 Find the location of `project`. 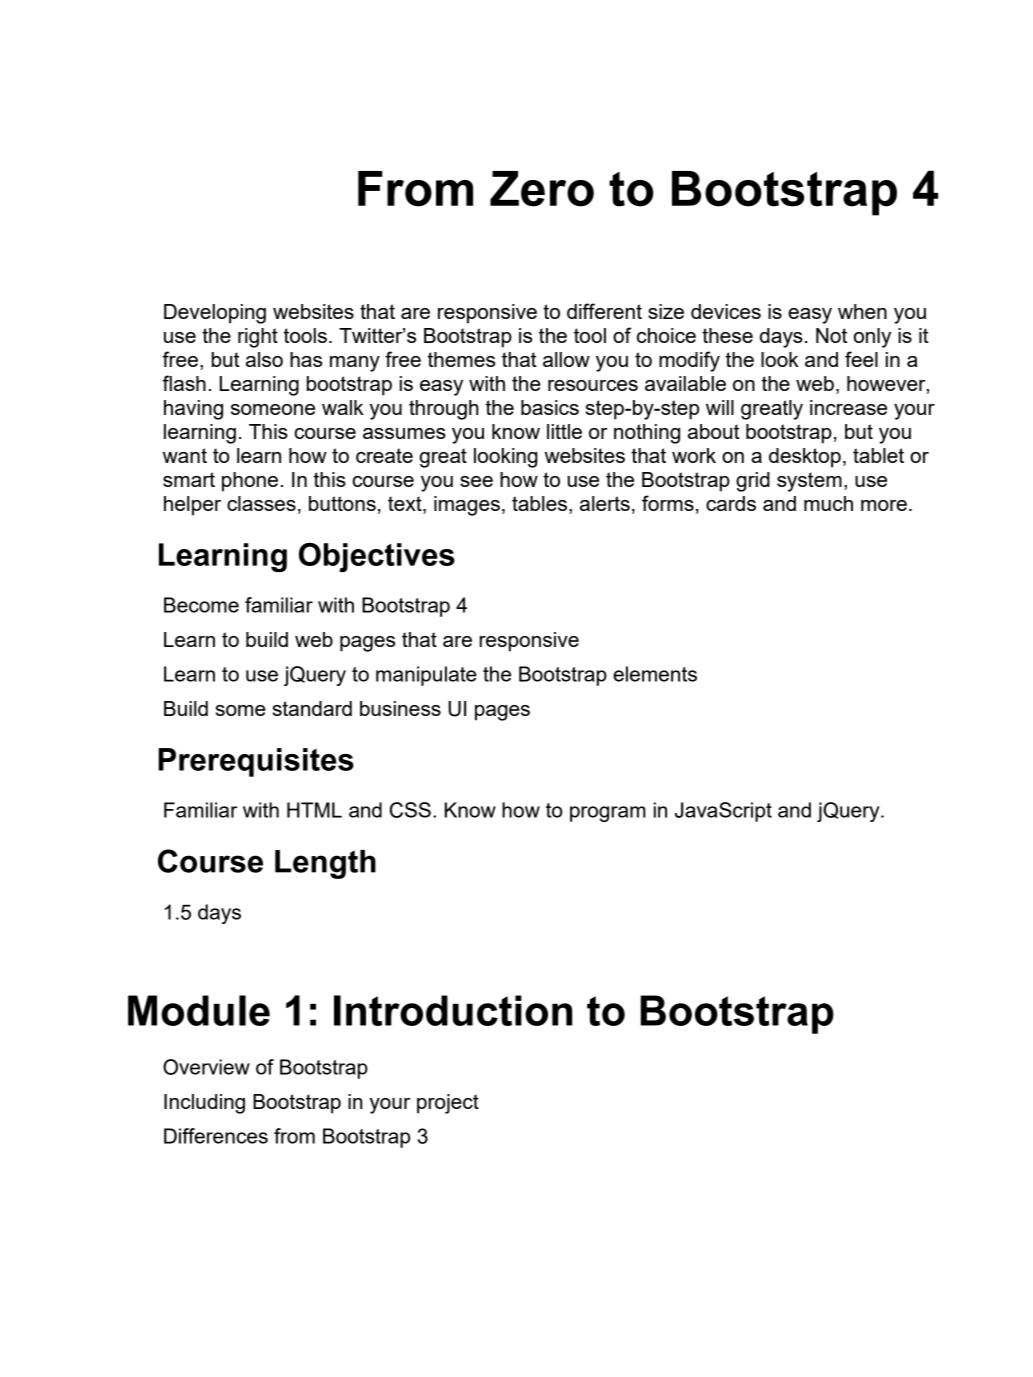

project is located at coordinates (448, 1104).
